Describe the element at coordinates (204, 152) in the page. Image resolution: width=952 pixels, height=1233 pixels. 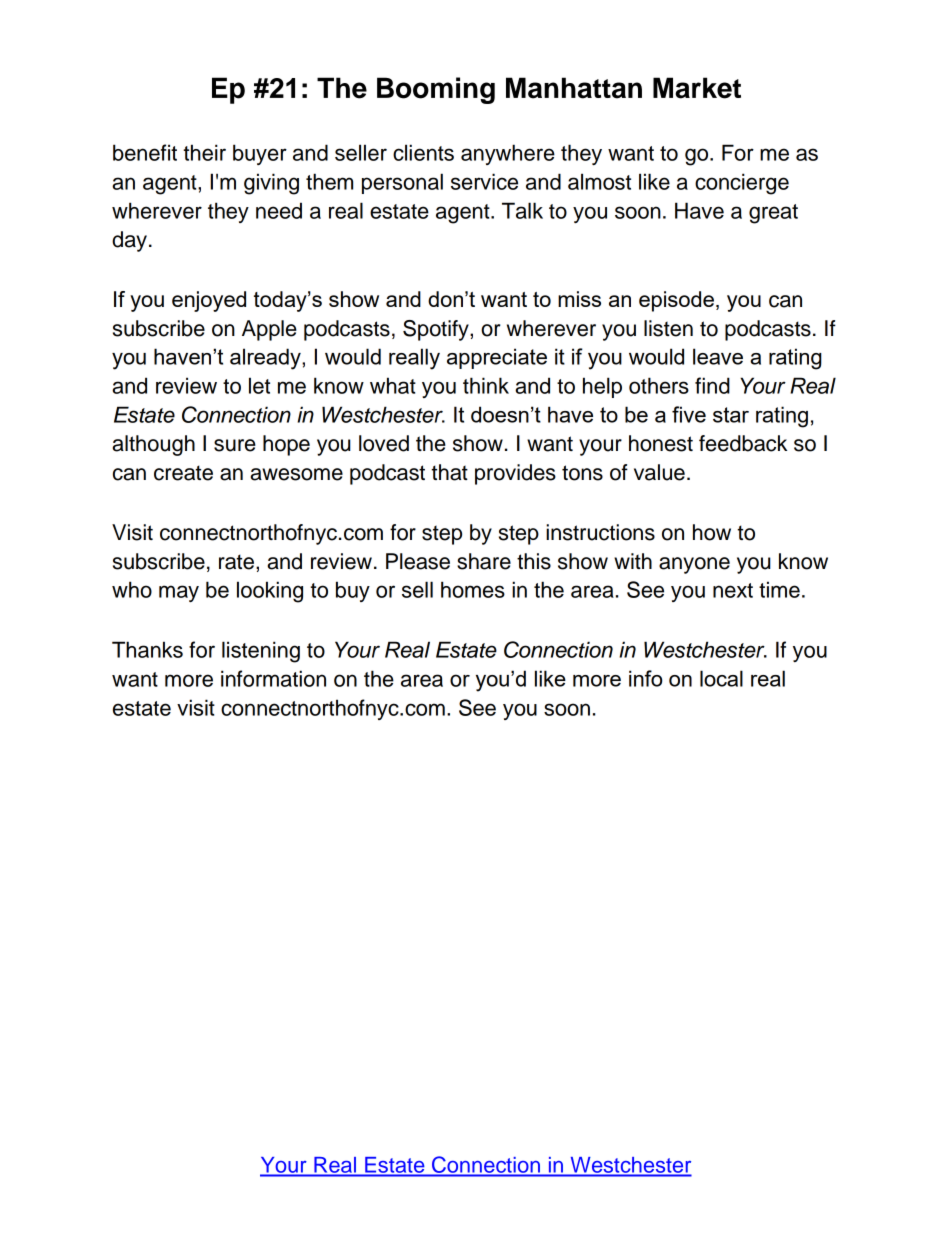
I see `their` at that location.
